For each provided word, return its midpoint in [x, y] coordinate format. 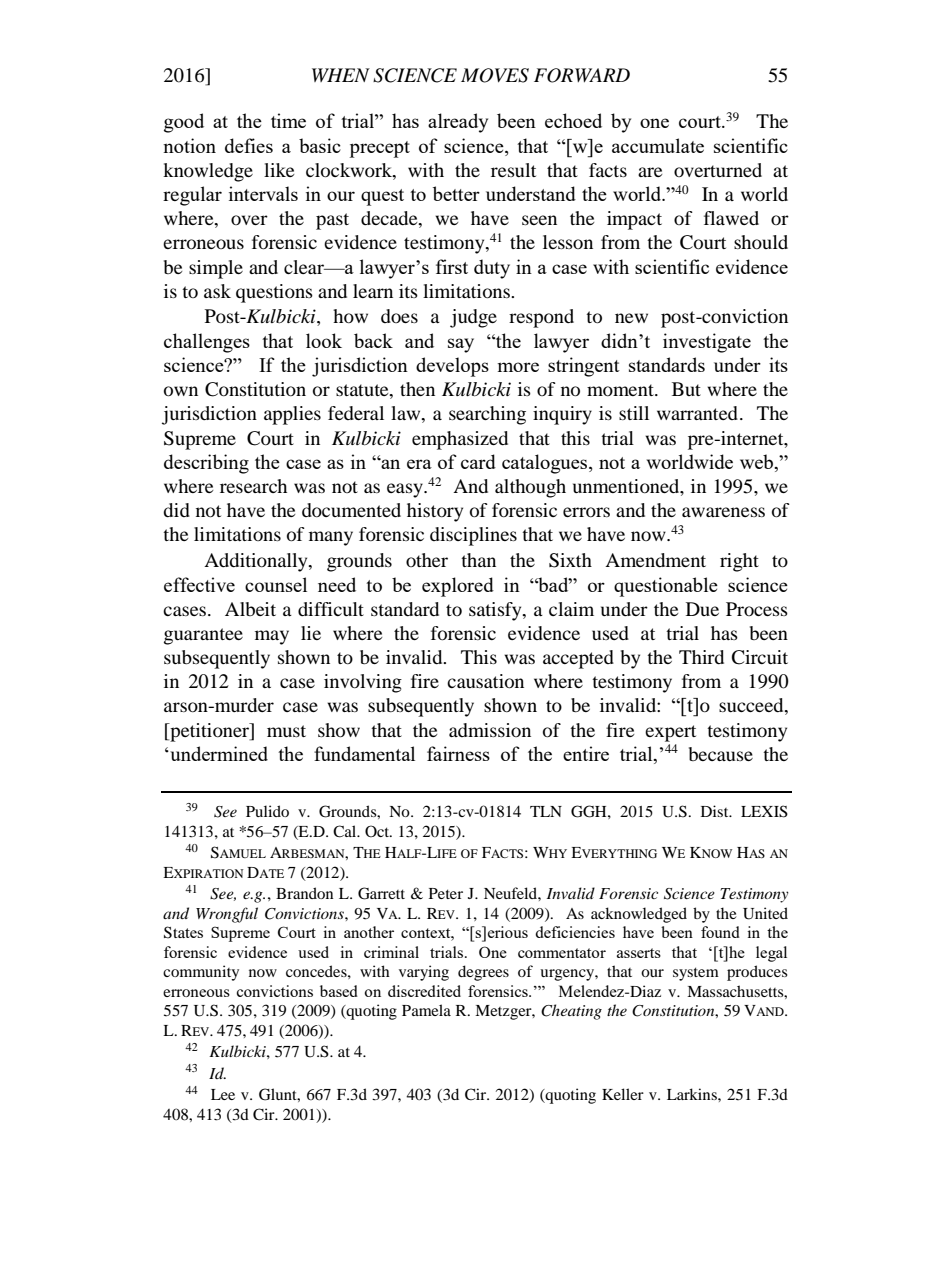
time [288, 120]
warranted [697, 413]
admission [490, 730]
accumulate [658, 145]
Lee [223, 1094]
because [721, 754]
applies [292, 415]
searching [487, 415]
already [458, 123]
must [286, 731]
